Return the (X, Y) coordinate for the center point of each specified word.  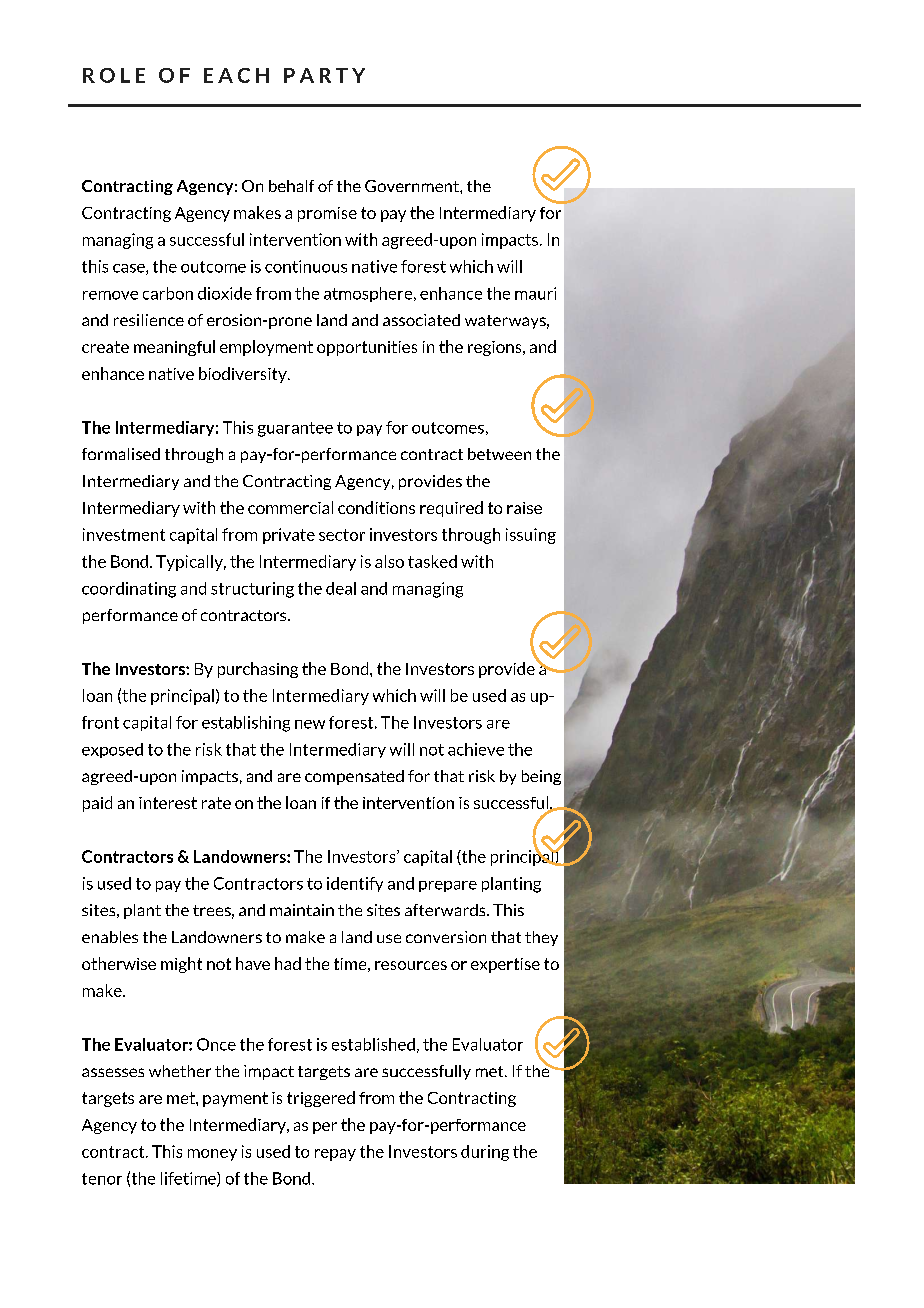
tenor (102, 1179)
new (310, 724)
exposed (112, 750)
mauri (535, 293)
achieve (476, 749)
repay (335, 1155)
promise (327, 214)
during (485, 1153)
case (130, 269)
